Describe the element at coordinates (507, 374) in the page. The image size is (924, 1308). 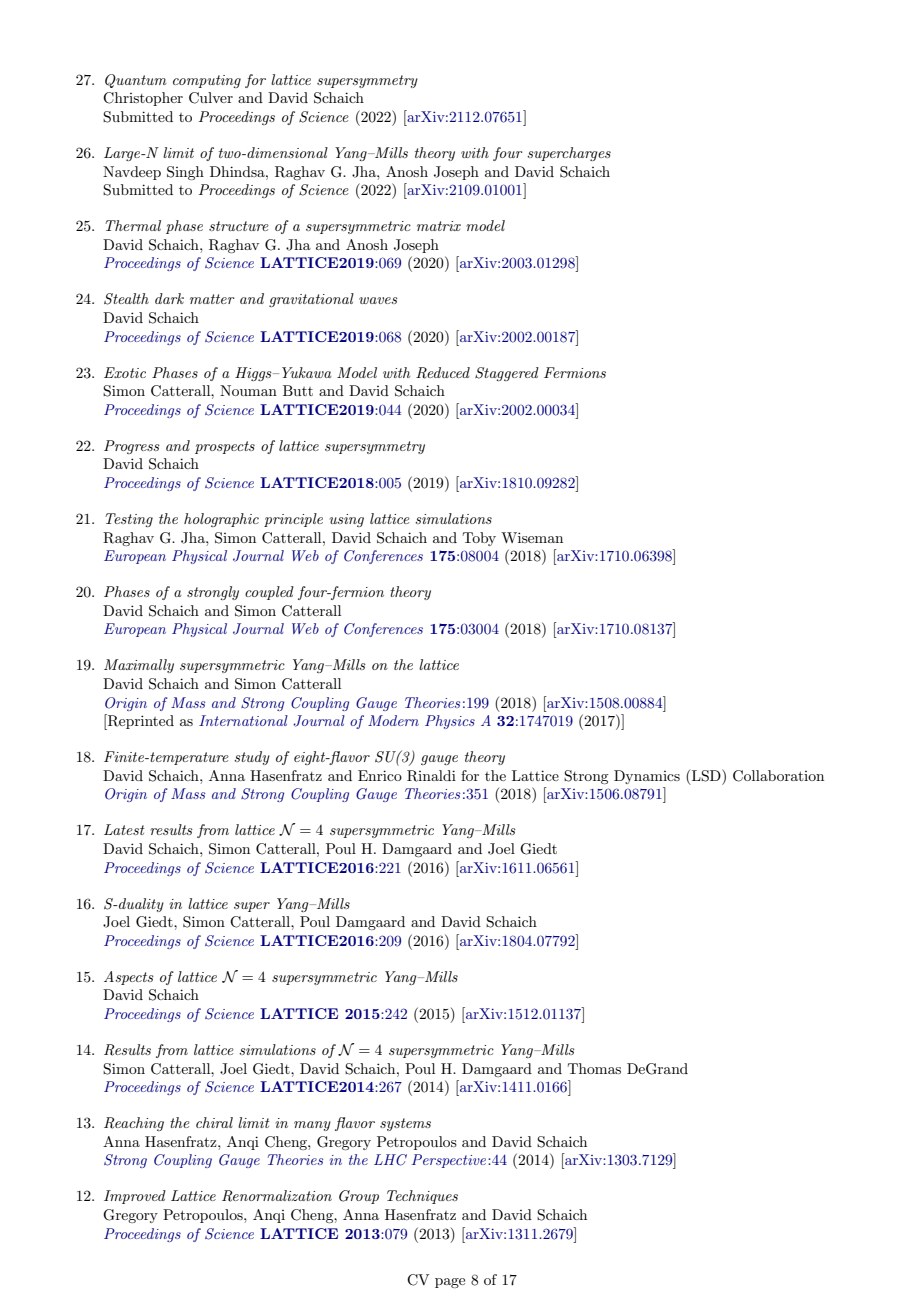
I see `Staggered` at that location.
